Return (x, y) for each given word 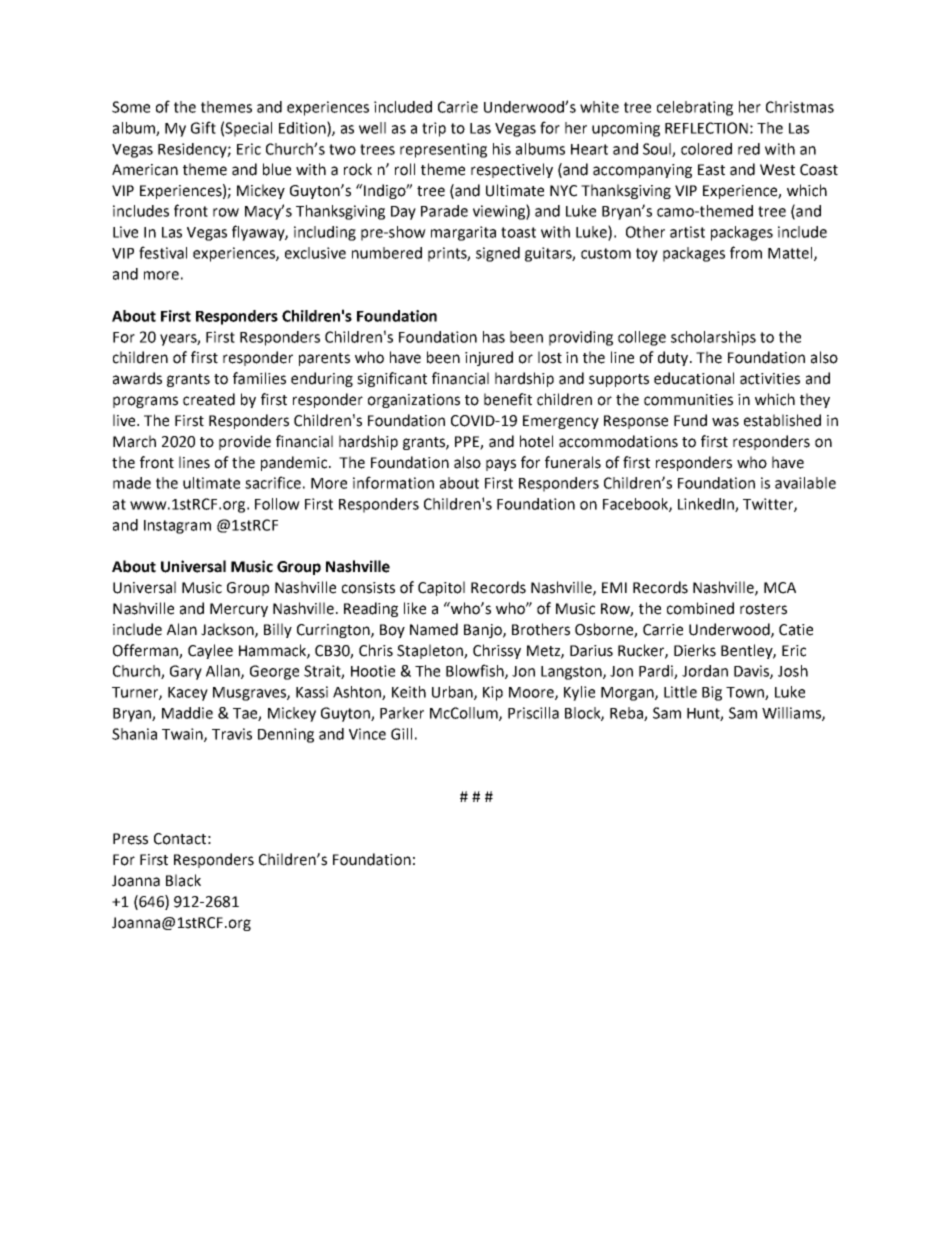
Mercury (239, 610)
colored (706, 149)
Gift (203, 127)
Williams (792, 714)
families (259, 378)
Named (434, 629)
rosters (763, 609)
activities (770, 379)
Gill (401, 734)
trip (434, 129)
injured (489, 358)
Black (183, 880)
